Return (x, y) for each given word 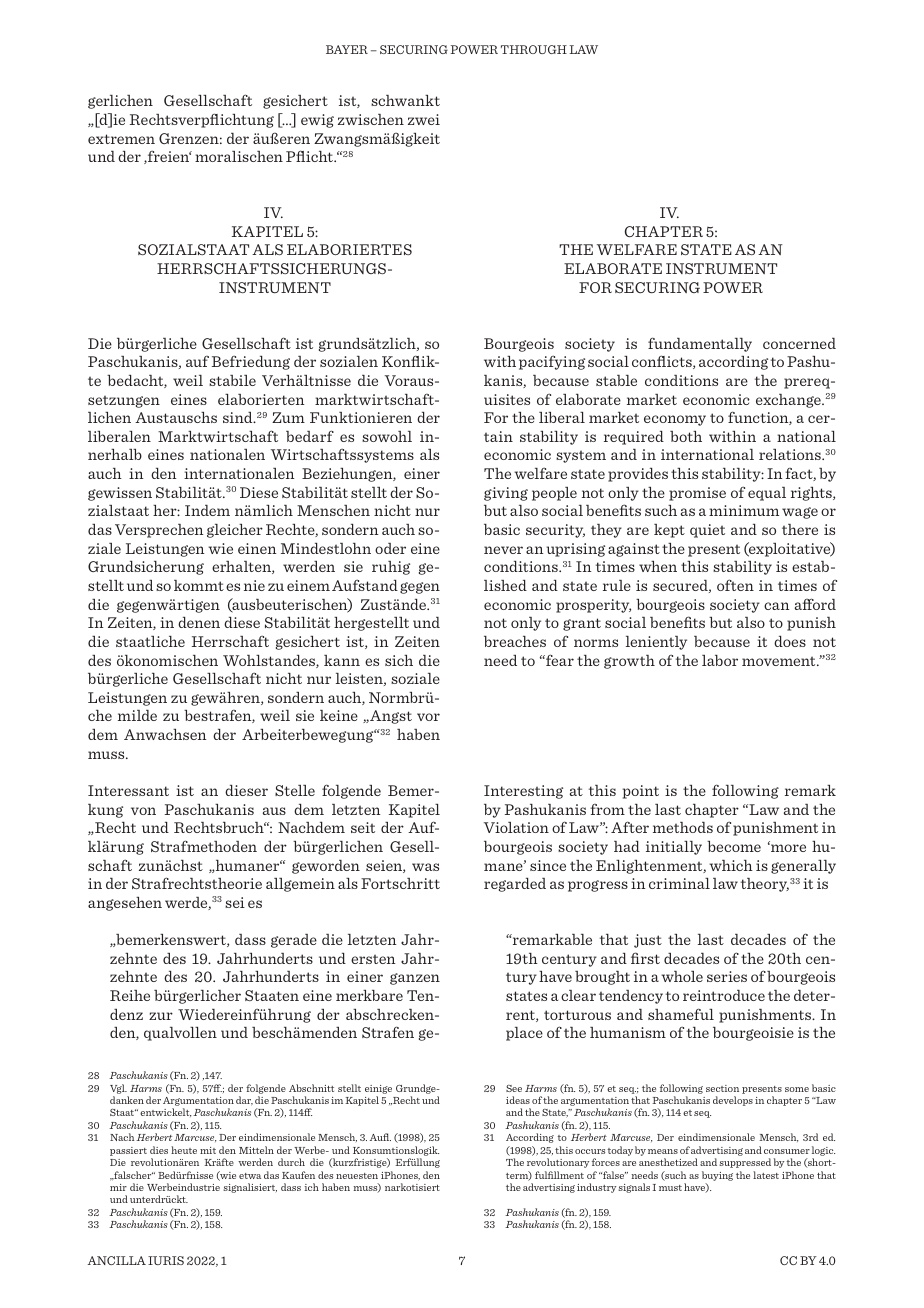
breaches (515, 641)
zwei (424, 119)
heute (184, 1150)
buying (717, 1176)
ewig (317, 121)
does (790, 641)
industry (596, 1188)
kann (342, 660)
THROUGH (534, 49)
